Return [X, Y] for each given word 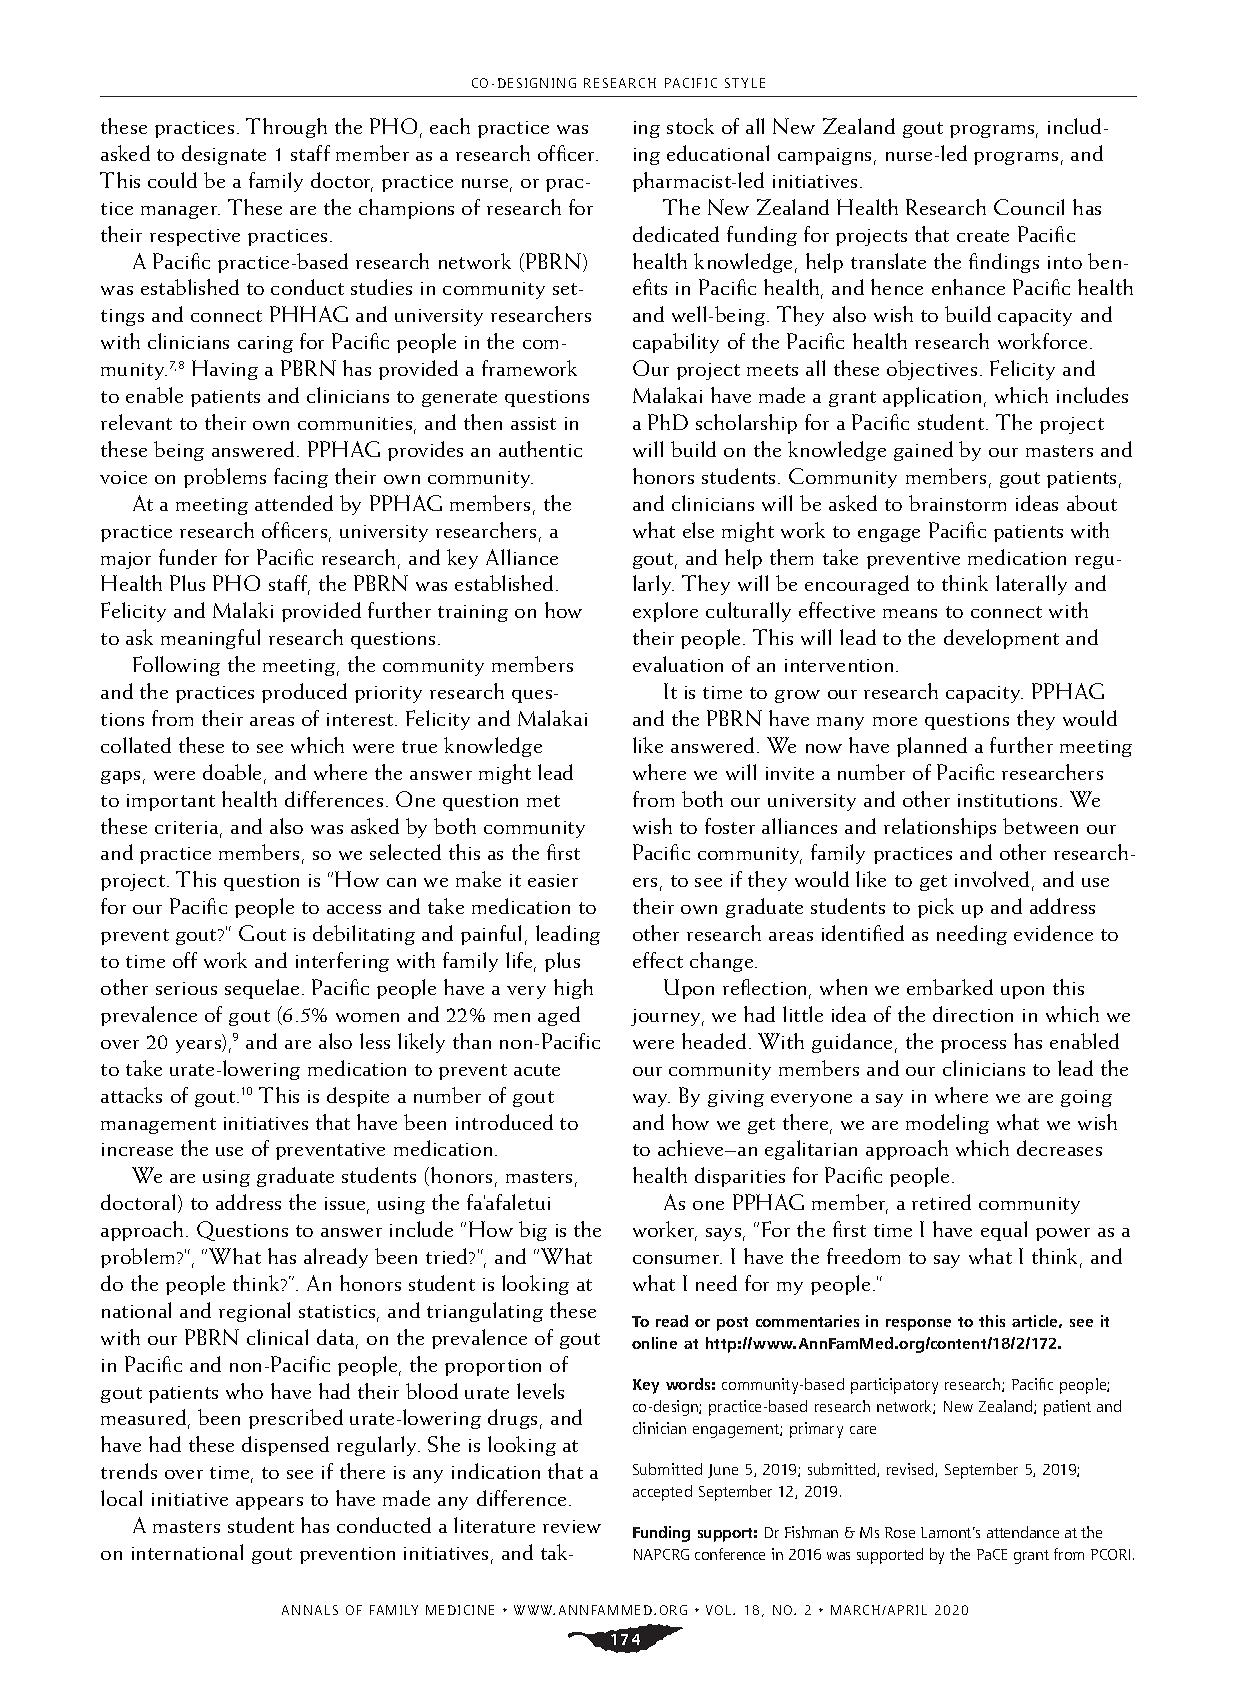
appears [269, 1503]
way [651, 1100]
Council [1029, 207]
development [1001, 639]
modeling [947, 1124]
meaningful [210, 639]
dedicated [676, 234]
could [172, 180]
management [158, 1126]
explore [665, 612]
